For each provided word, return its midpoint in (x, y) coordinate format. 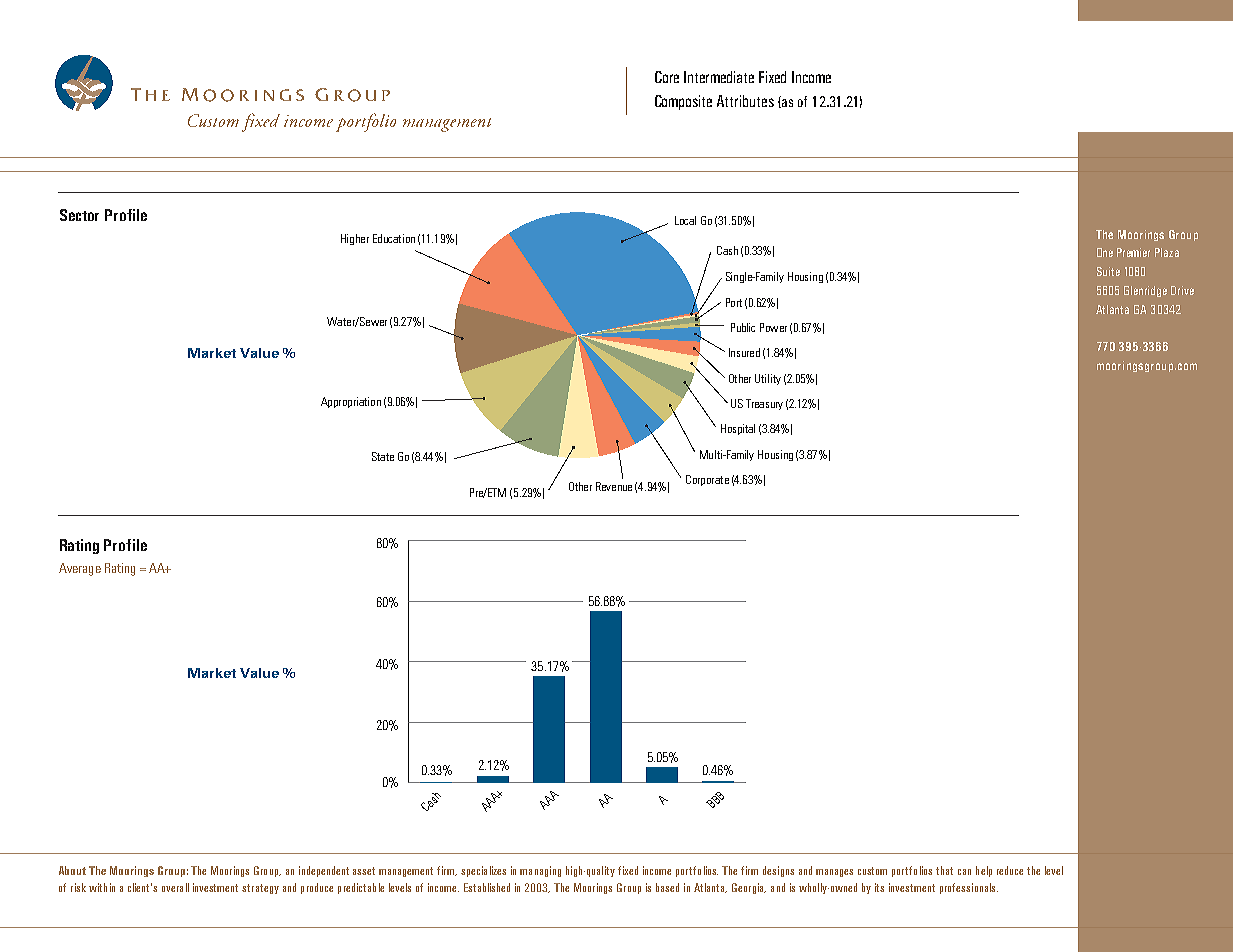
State (383, 456)
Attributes (745, 101)
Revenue (614, 486)
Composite (683, 102)
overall (175, 887)
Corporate (707, 480)
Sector (79, 215)
